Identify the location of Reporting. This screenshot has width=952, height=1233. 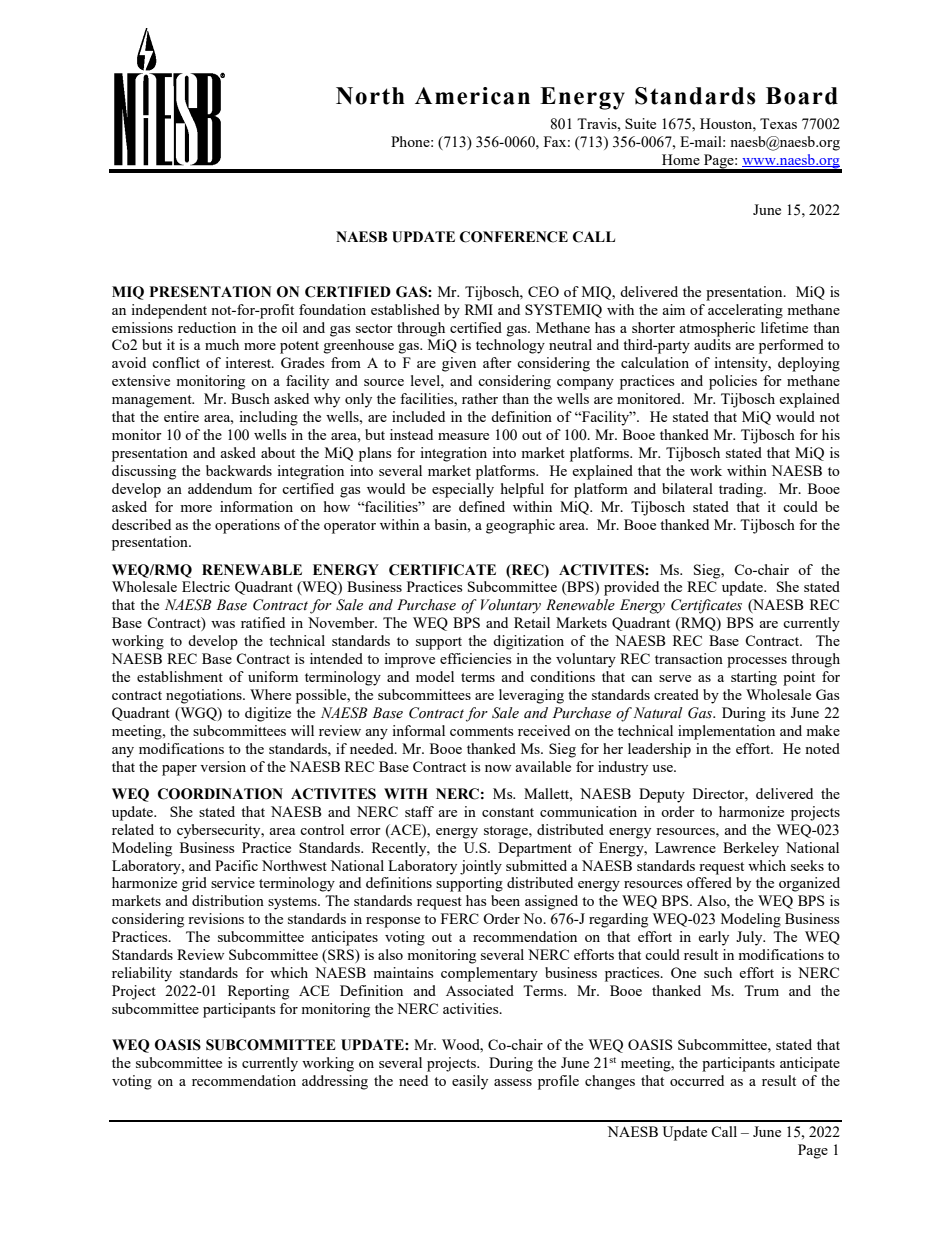
(258, 992).
